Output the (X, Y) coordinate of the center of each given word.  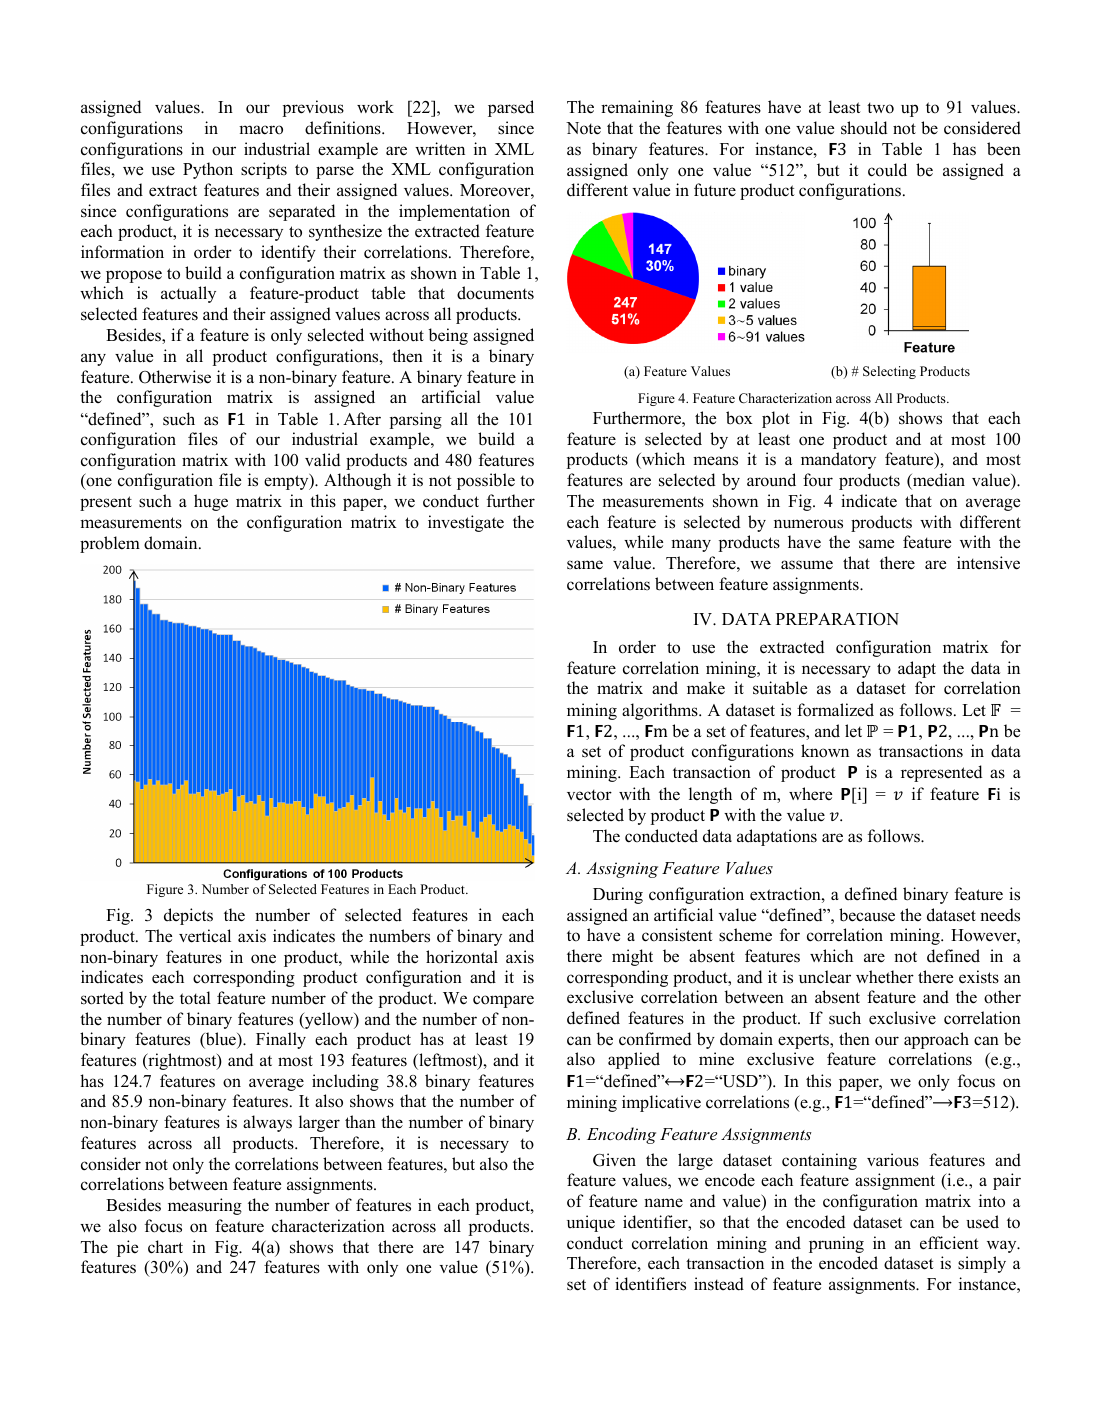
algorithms (661, 711)
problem (110, 544)
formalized (835, 710)
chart (165, 1247)
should (864, 128)
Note (583, 128)
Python (208, 170)
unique (591, 1223)
